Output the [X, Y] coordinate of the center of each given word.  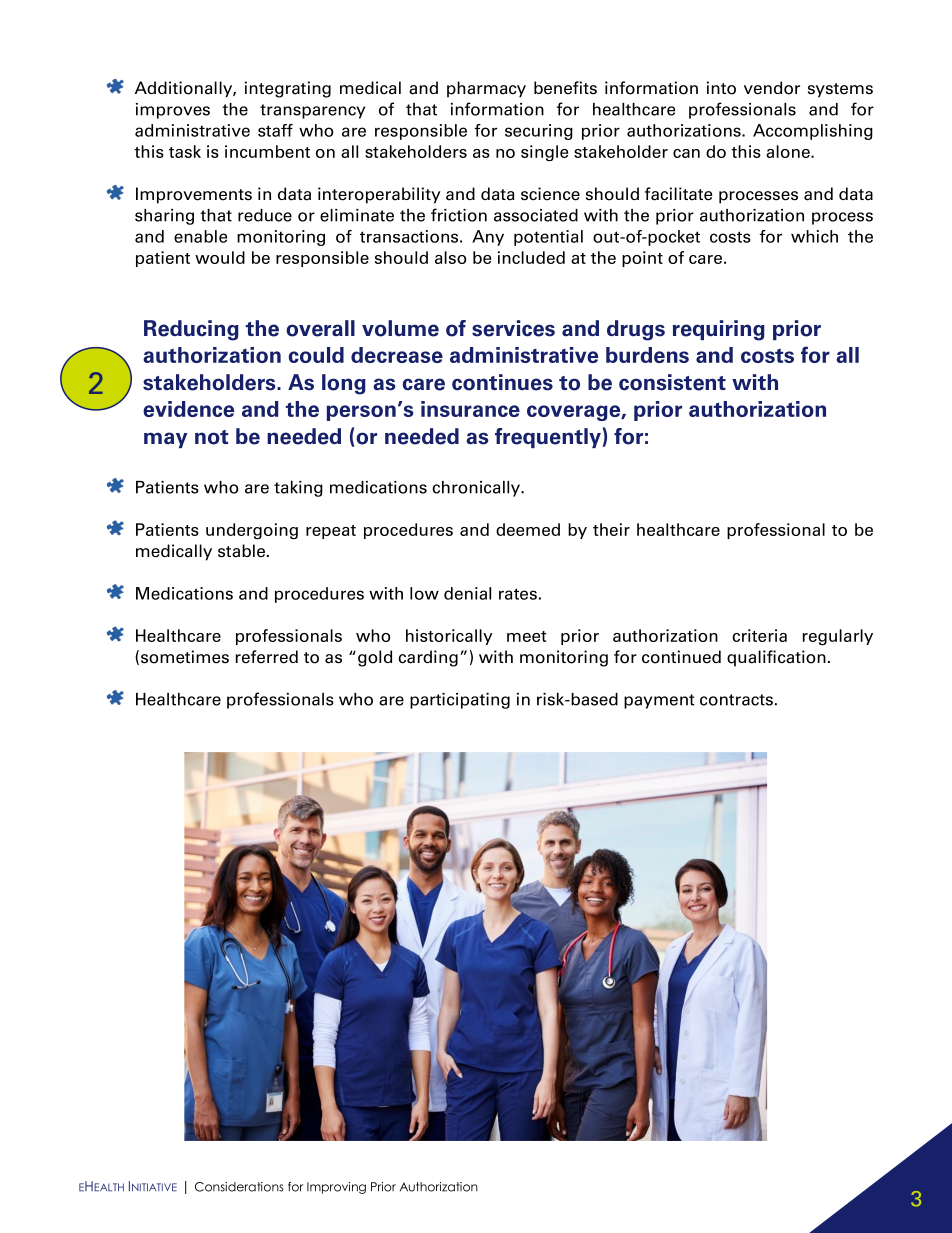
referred [267, 657]
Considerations [239, 1187]
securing [539, 132]
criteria [759, 635]
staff [275, 130]
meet [527, 636]
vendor [772, 88]
